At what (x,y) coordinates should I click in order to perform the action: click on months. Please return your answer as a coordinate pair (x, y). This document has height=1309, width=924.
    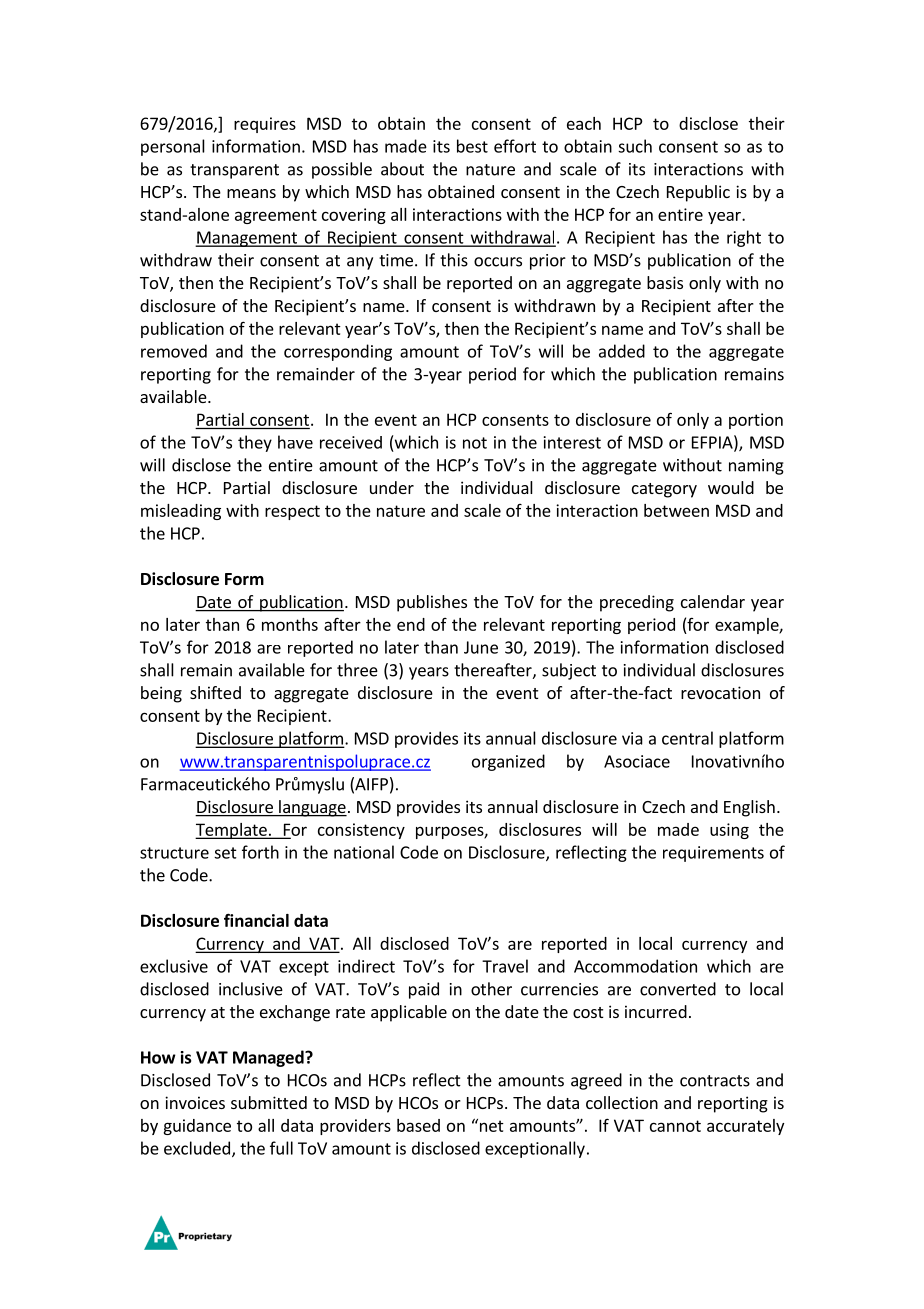
    Looking at the image, I should click on (290, 624).
